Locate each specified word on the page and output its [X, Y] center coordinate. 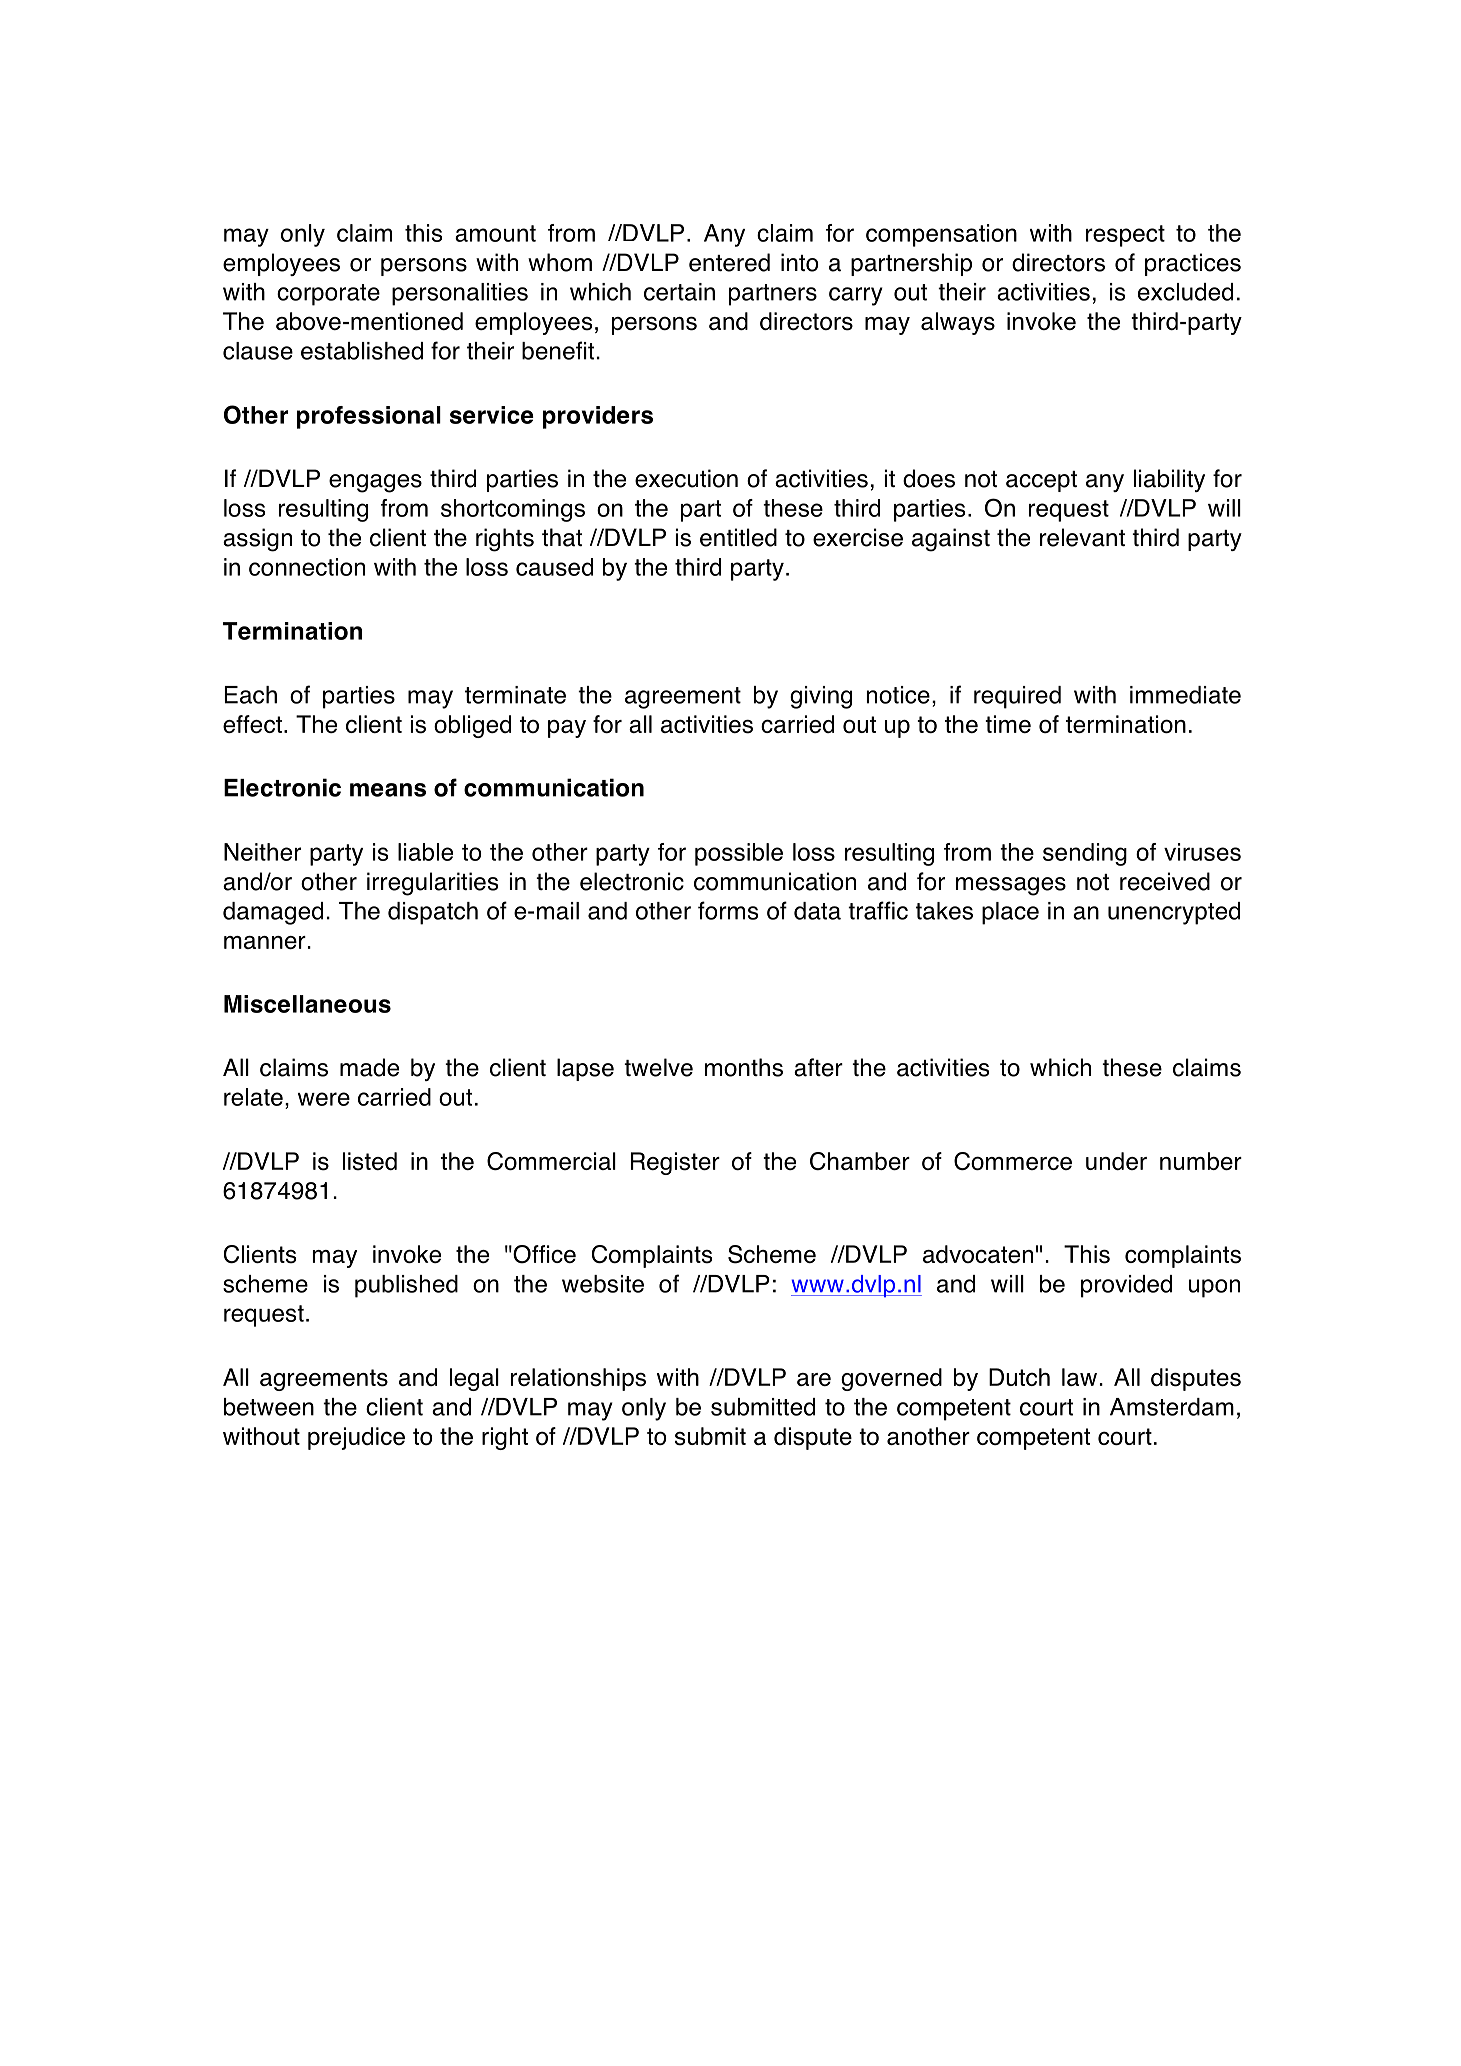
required [1017, 697]
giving [821, 697]
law [1079, 1377]
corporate [328, 295]
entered [729, 262]
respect [1125, 236]
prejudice [356, 1438]
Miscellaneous [307, 1004]
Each [251, 695]
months [744, 1067]
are [814, 1379]
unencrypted [1174, 913]
